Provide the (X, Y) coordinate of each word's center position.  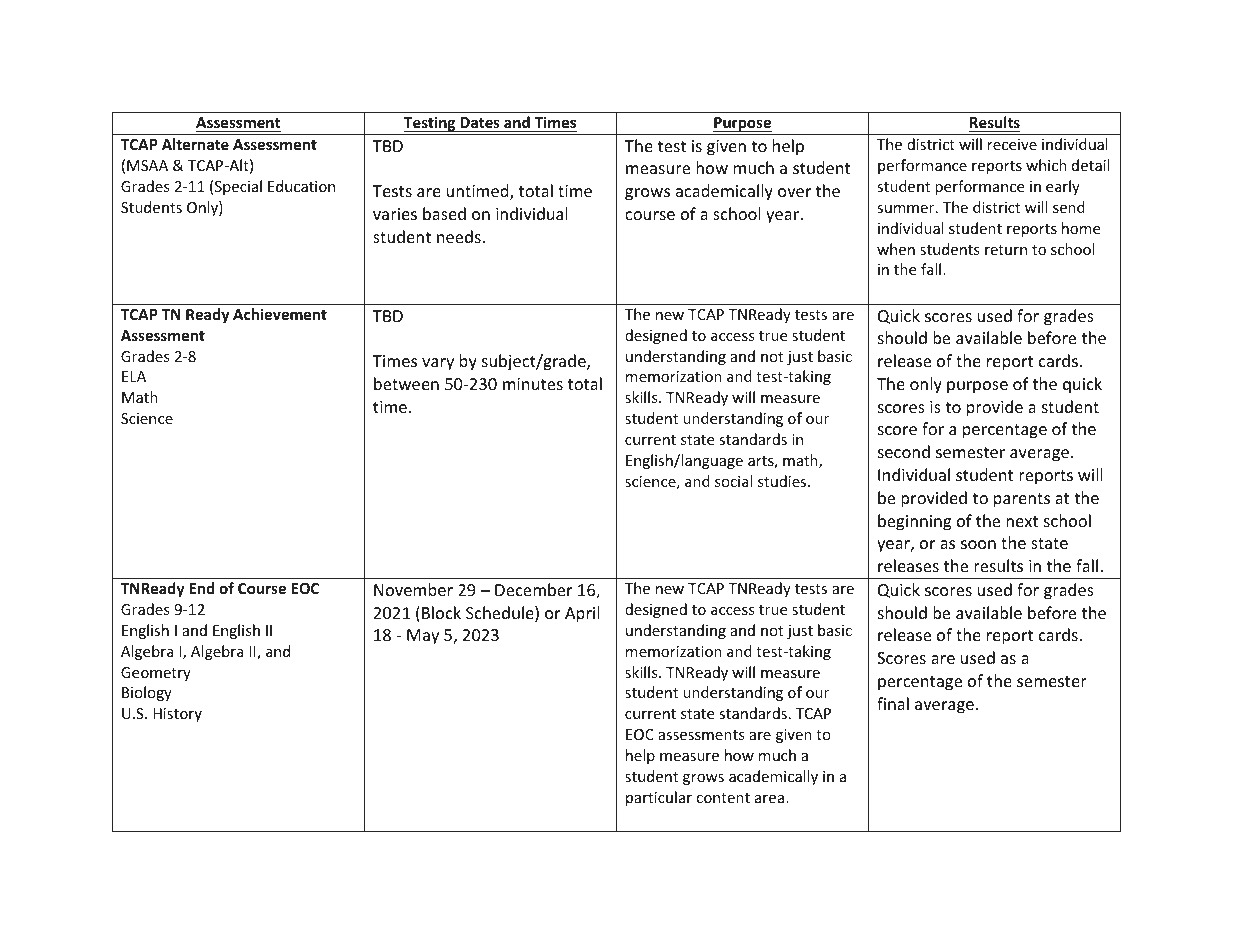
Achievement (280, 314)
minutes (533, 384)
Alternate (195, 144)
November (413, 589)
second (904, 451)
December (533, 589)
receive (1012, 144)
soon (978, 544)
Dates (480, 122)
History (177, 715)
